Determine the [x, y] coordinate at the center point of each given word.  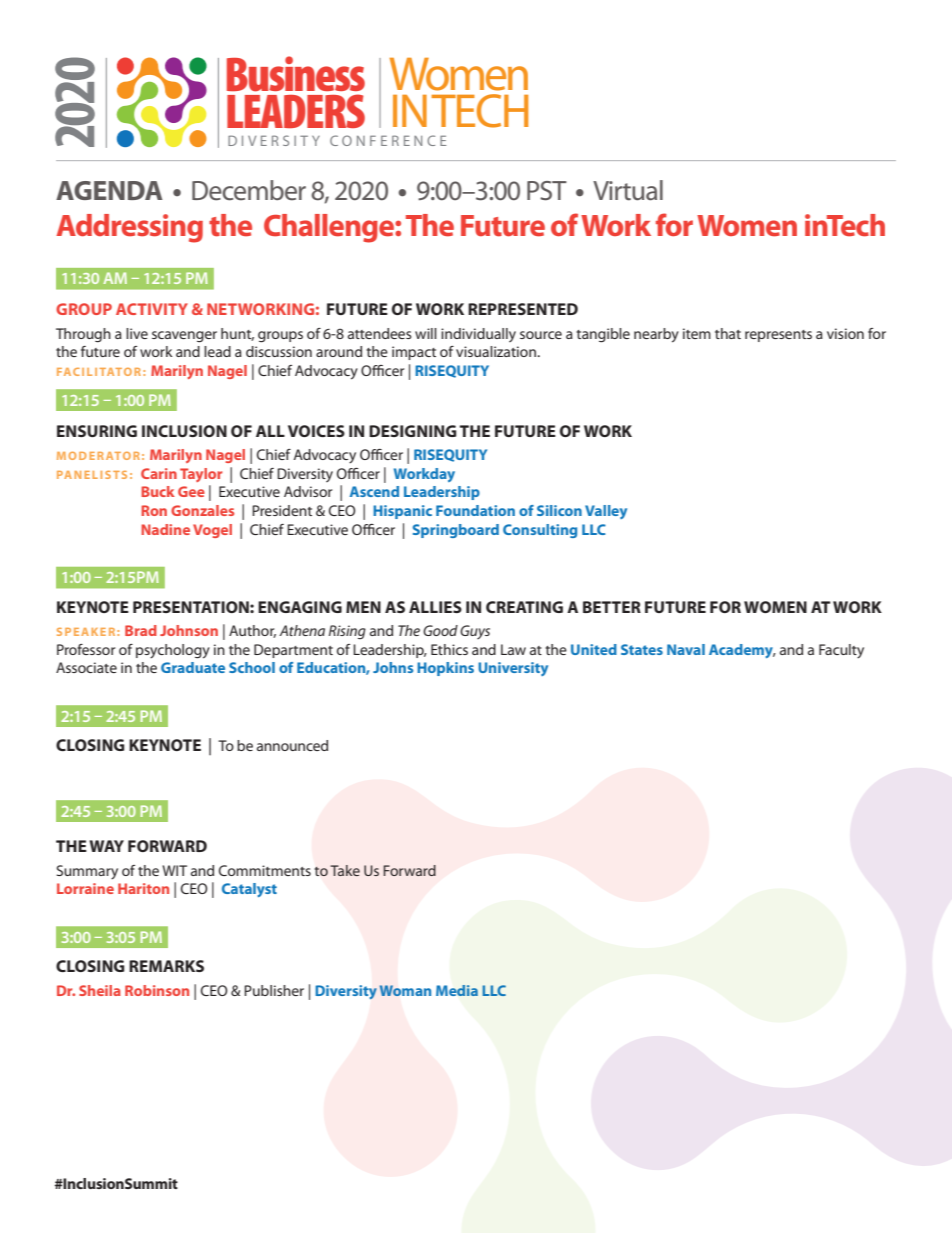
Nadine [165, 529]
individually [478, 335]
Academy [742, 651]
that [728, 333]
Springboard [456, 531]
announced [292, 745]
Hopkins [445, 669]
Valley [606, 512]
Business [296, 74]
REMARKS [166, 966]
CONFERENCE [388, 140]
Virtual [628, 190]
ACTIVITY [152, 309]
